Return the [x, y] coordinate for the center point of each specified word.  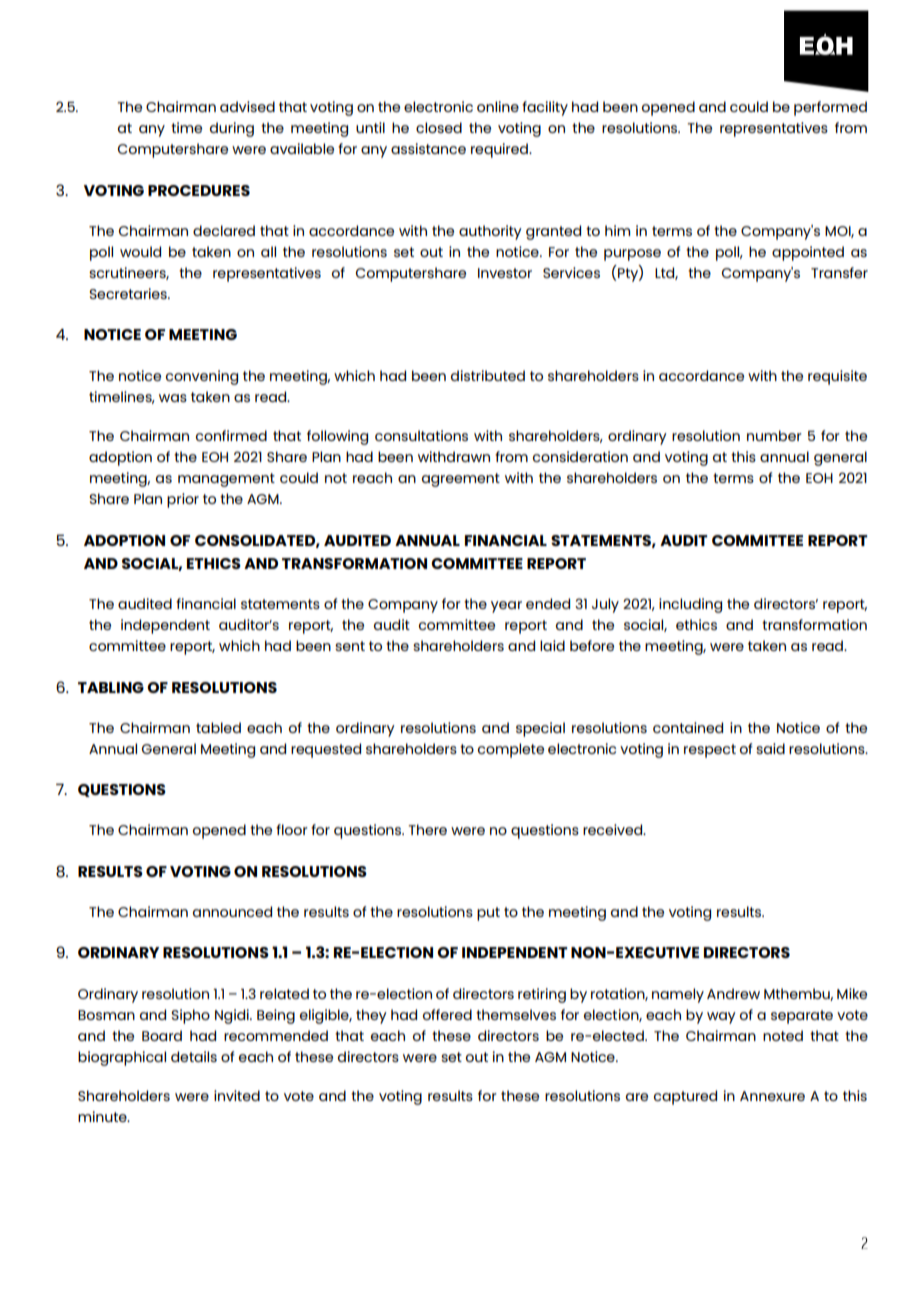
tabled [218, 727]
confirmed [231, 435]
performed [830, 108]
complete [511, 750]
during [232, 129]
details [194, 1056]
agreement [461, 480]
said [770, 748]
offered [447, 1014]
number [774, 435]
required [500, 150]
